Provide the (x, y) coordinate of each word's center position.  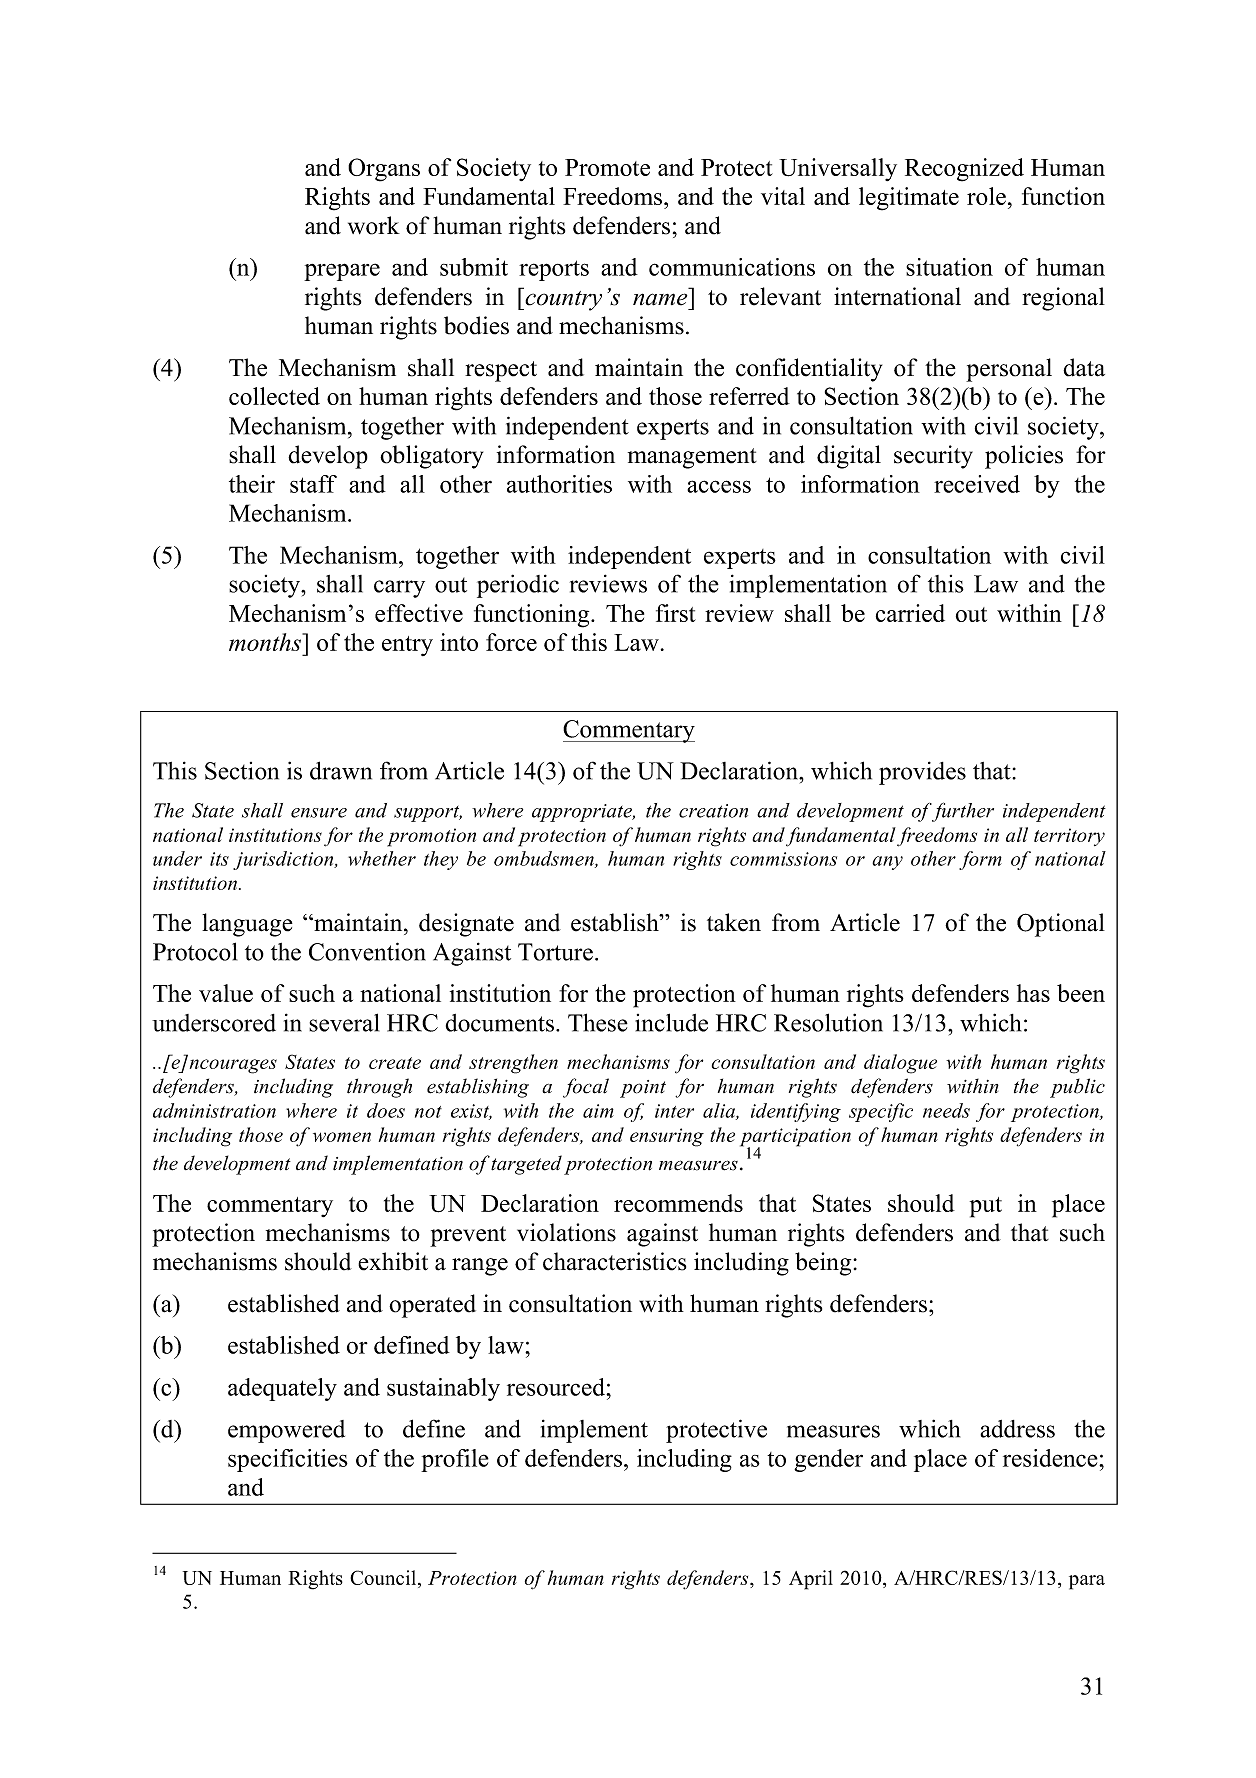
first (676, 613)
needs (946, 1110)
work (374, 225)
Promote (607, 167)
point (643, 1089)
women (342, 1137)
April (811, 1580)
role (986, 196)
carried (910, 613)
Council (384, 1579)
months (266, 642)
